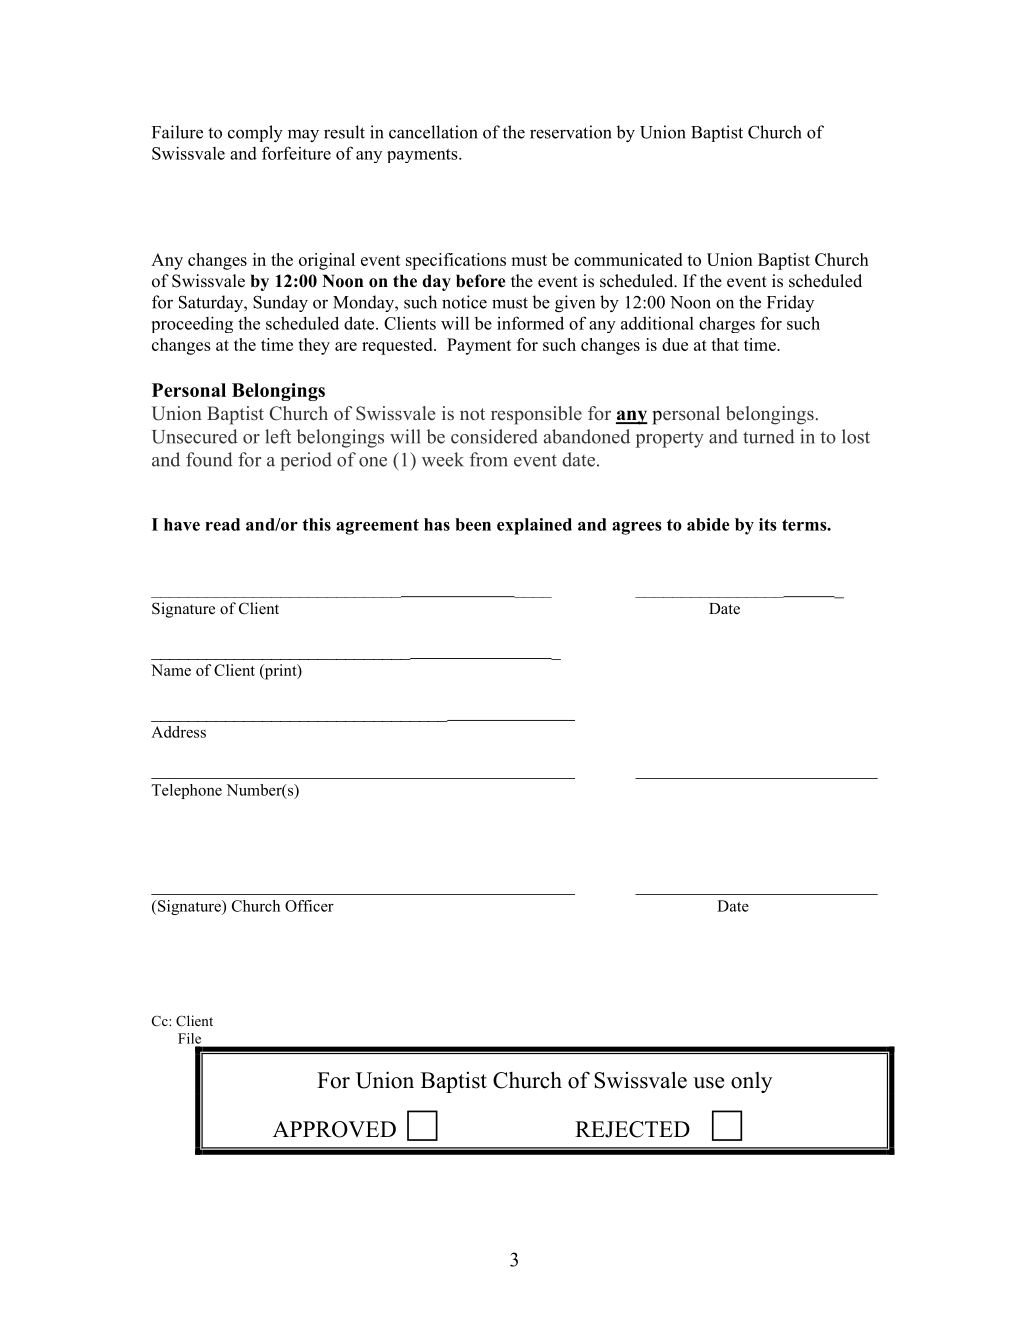 This screenshot has width=1029, height=1331. Describe the element at coordinates (278, 436) in the screenshot. I see `left` at that location.
